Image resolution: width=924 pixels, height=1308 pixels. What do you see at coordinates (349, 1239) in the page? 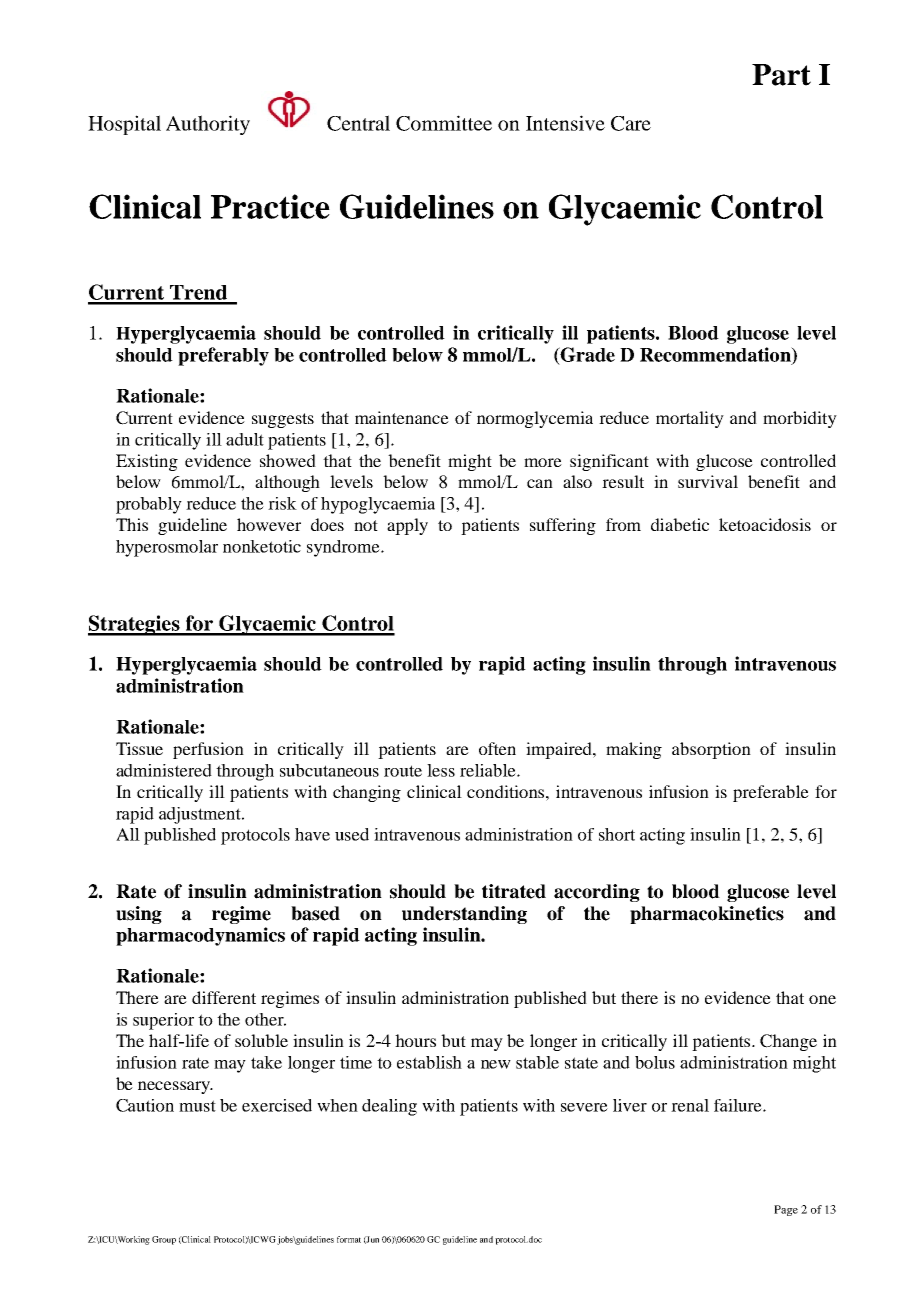
I see `format` at bounding box center [349, 1239].
